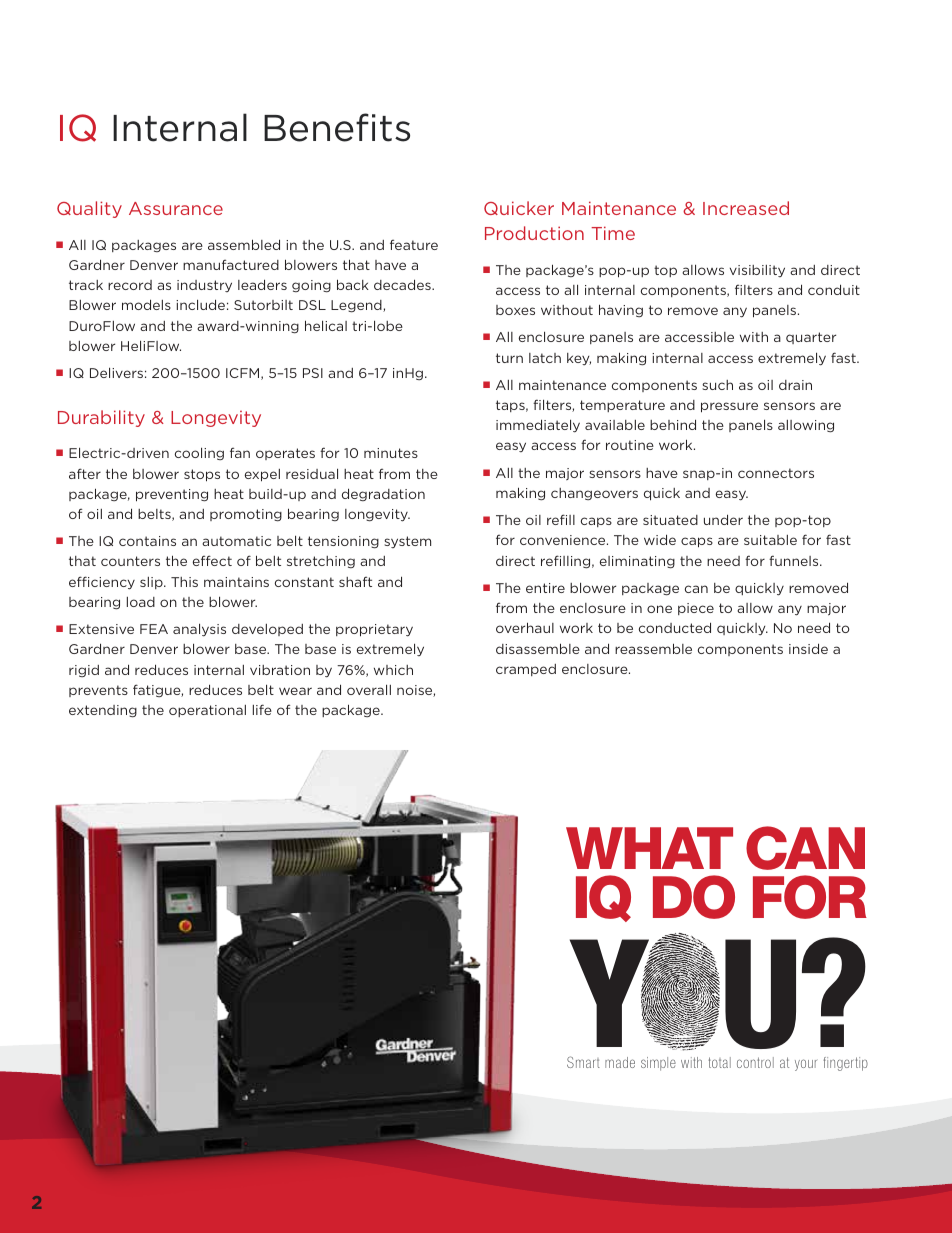  I want to click on inside, so click(808, 648).
